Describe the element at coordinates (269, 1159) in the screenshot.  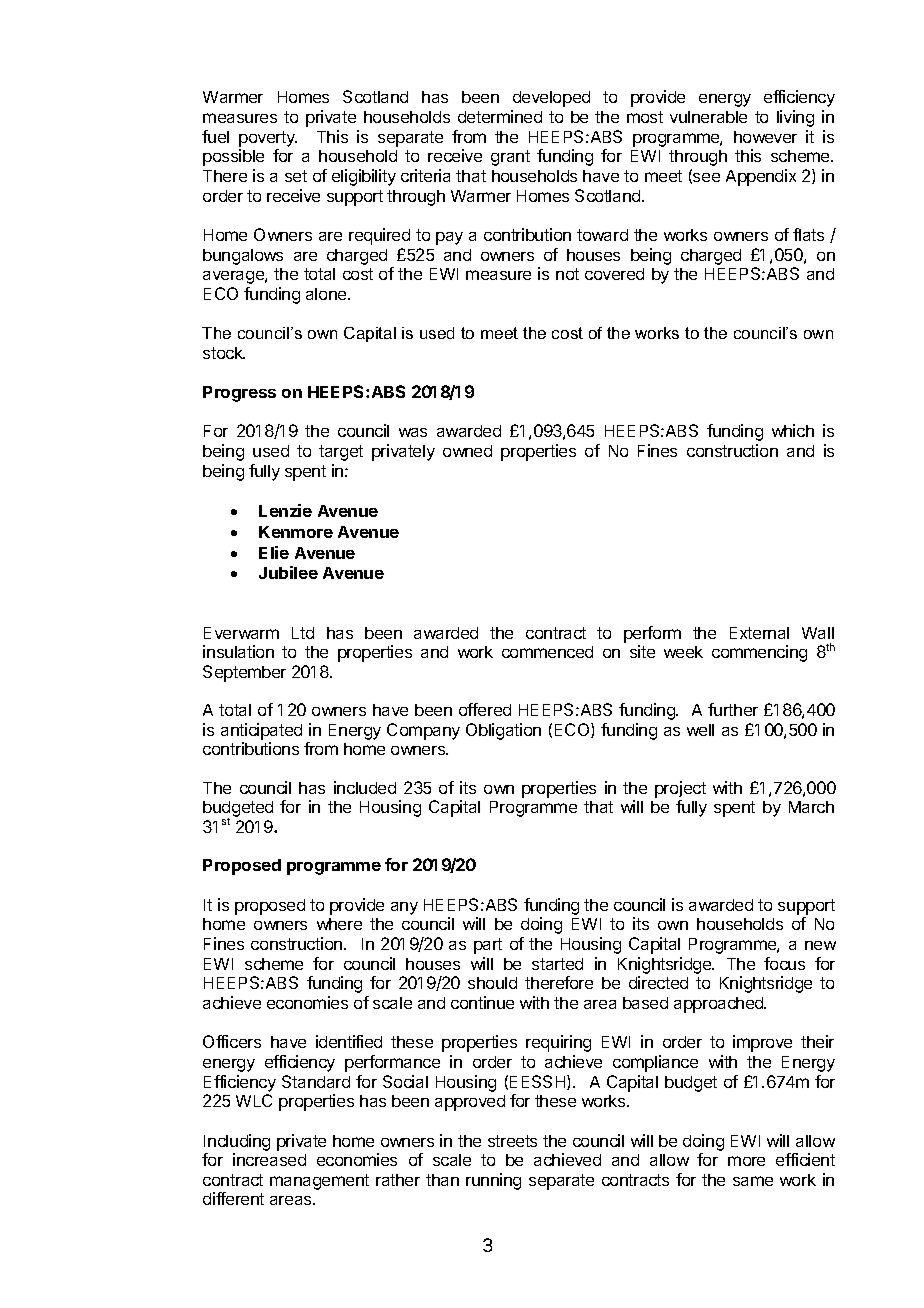
I see `increased` at that location.
